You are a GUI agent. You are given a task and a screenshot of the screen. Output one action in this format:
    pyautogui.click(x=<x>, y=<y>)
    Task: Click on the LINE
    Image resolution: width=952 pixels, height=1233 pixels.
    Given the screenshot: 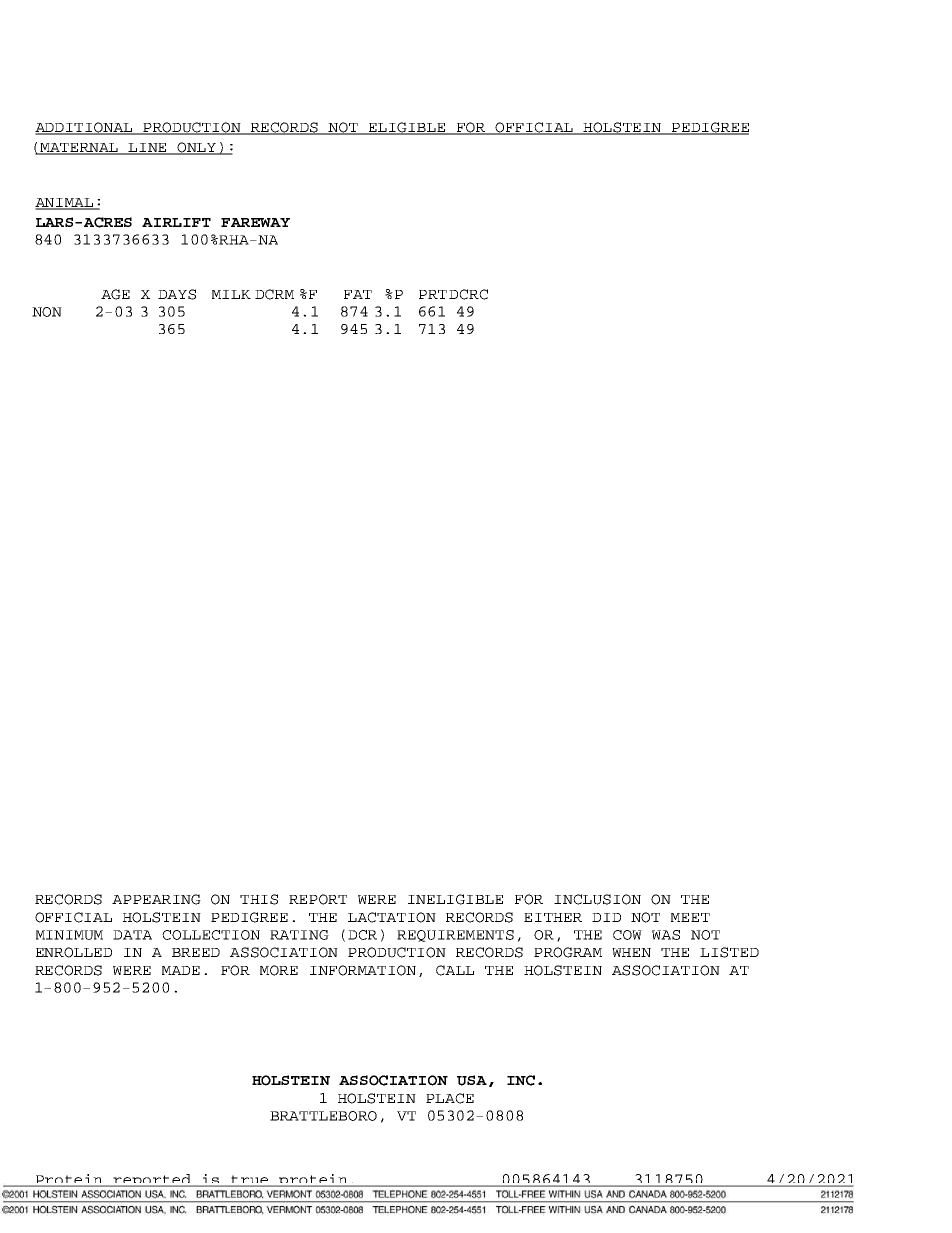 What is the action you would take?
    pyautogui.click(x=148, y=148)
